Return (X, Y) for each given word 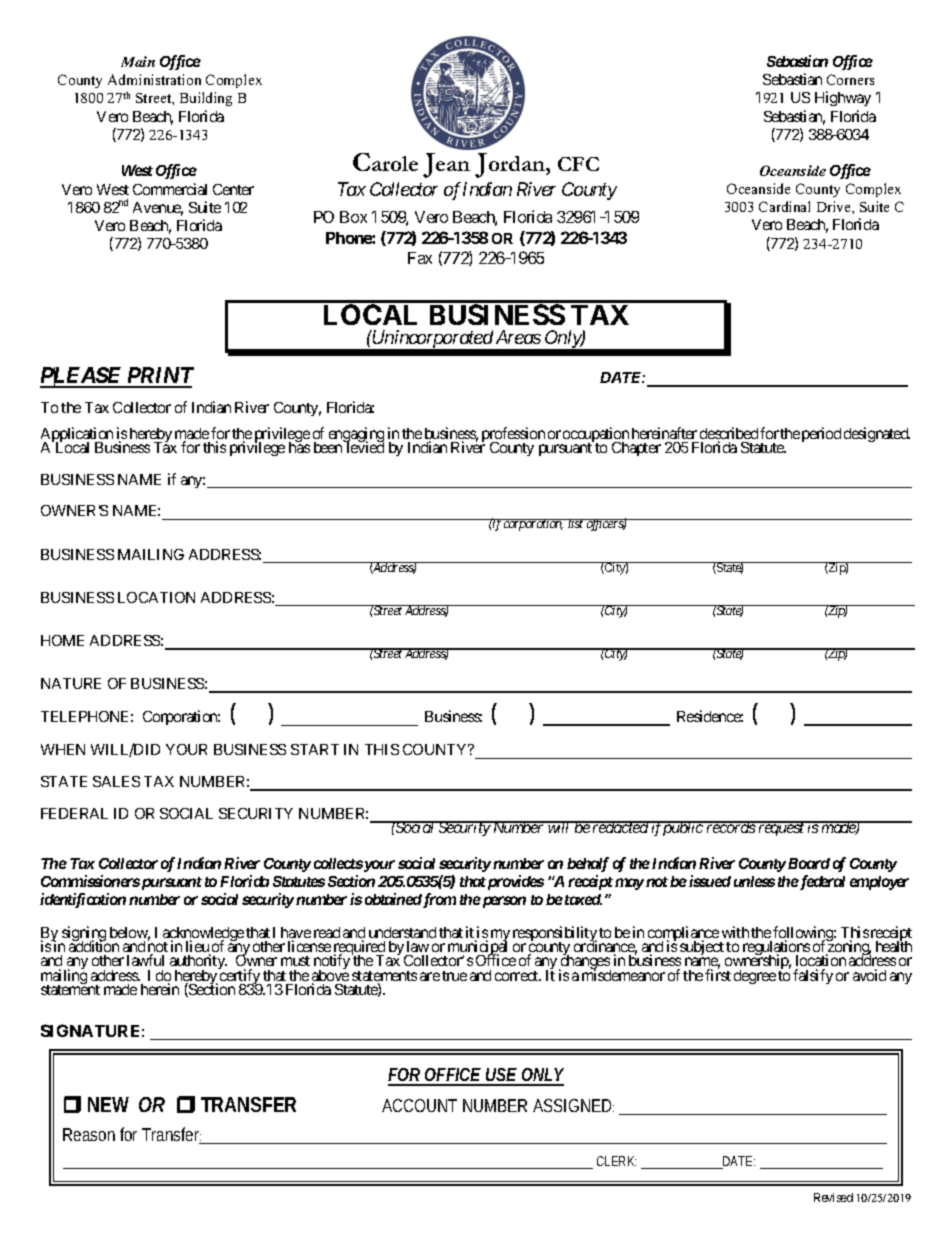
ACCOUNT (419, 1105)
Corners (850, 79)
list (576, 523)
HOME (62, 640)
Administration (154, 79)
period (821, 434)
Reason (89, 1134)
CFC (578, 164)
